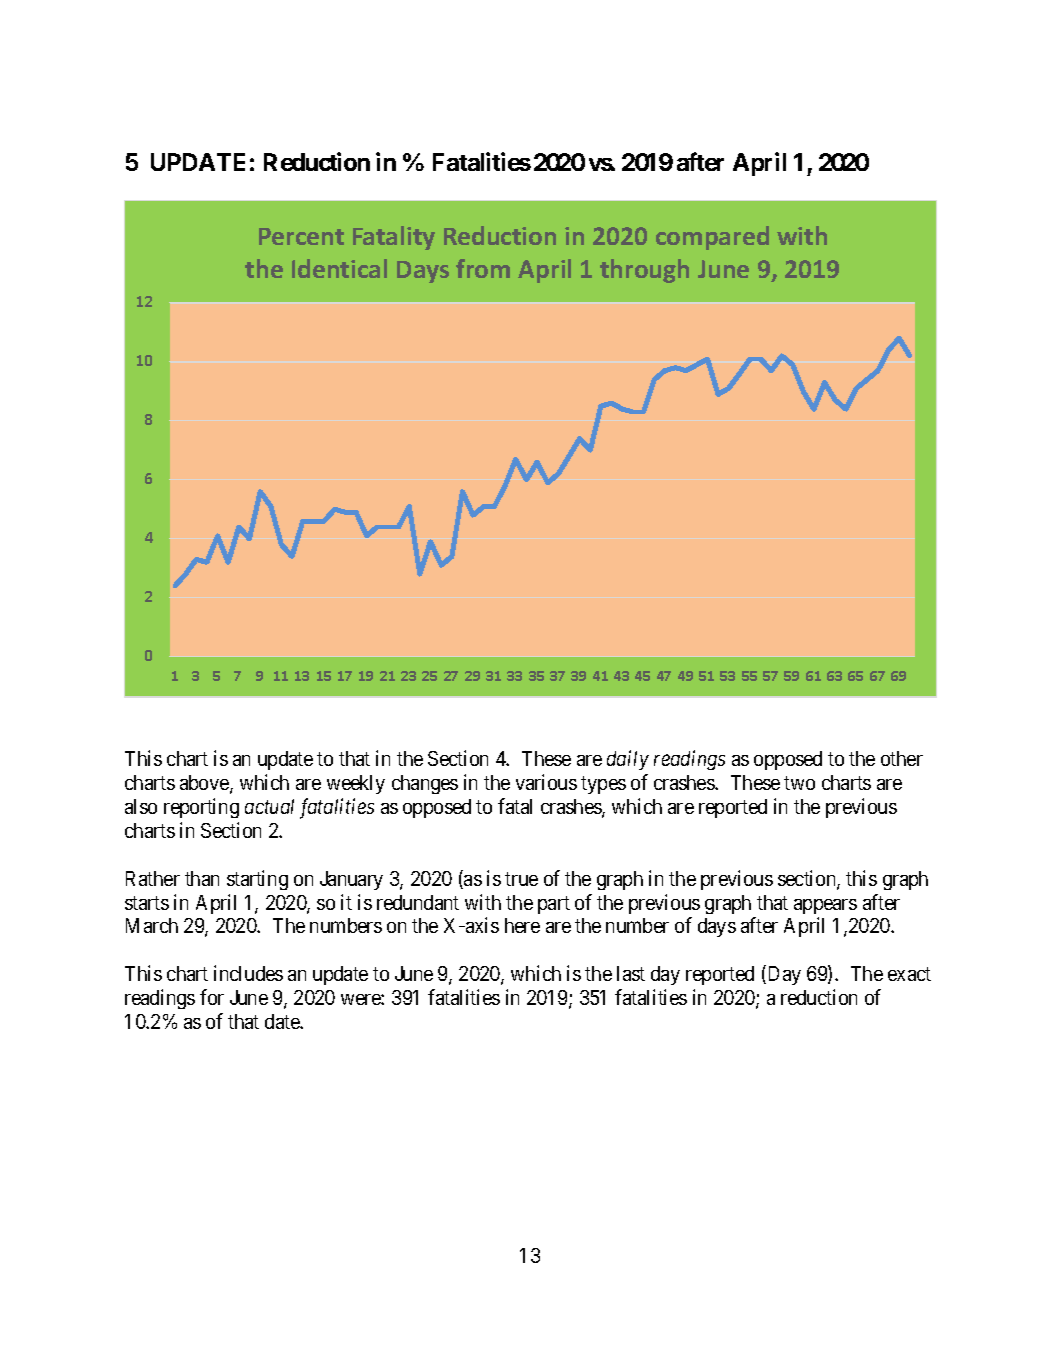 The width and height of the page is (1060, 1372). I want to click on other, so click(902, 758).
